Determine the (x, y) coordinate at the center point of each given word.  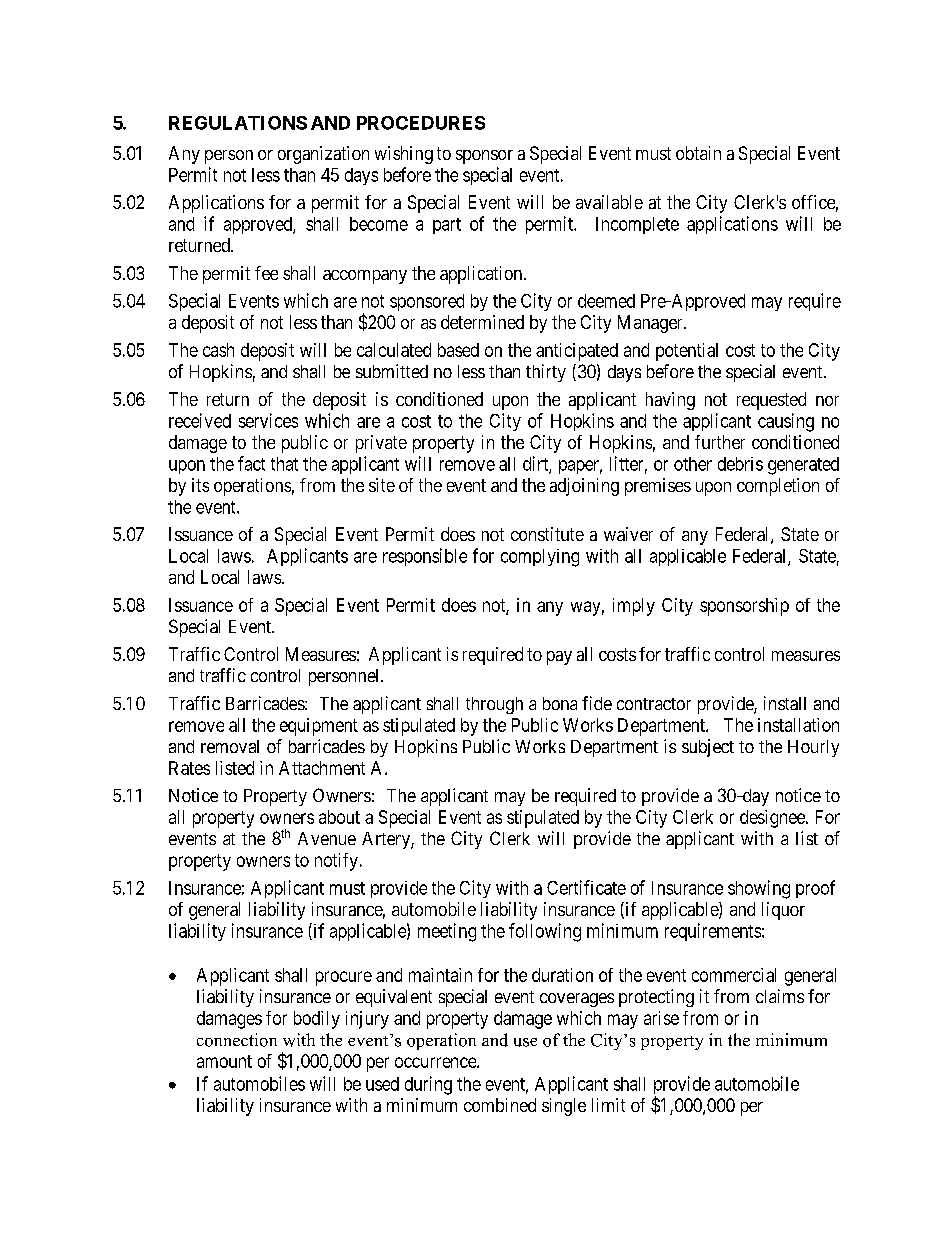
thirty (546, 373)
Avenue (327, 838)
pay (559, 658)
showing (759, 889)
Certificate (586, 887)
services (268, 420)
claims (780, 996)
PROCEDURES (421, 123)
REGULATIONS (238, 123)
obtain (698, 153)
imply (634, 607)
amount (224, 1061)
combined (500, 1105)
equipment (319, 727)
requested (771, 401)
